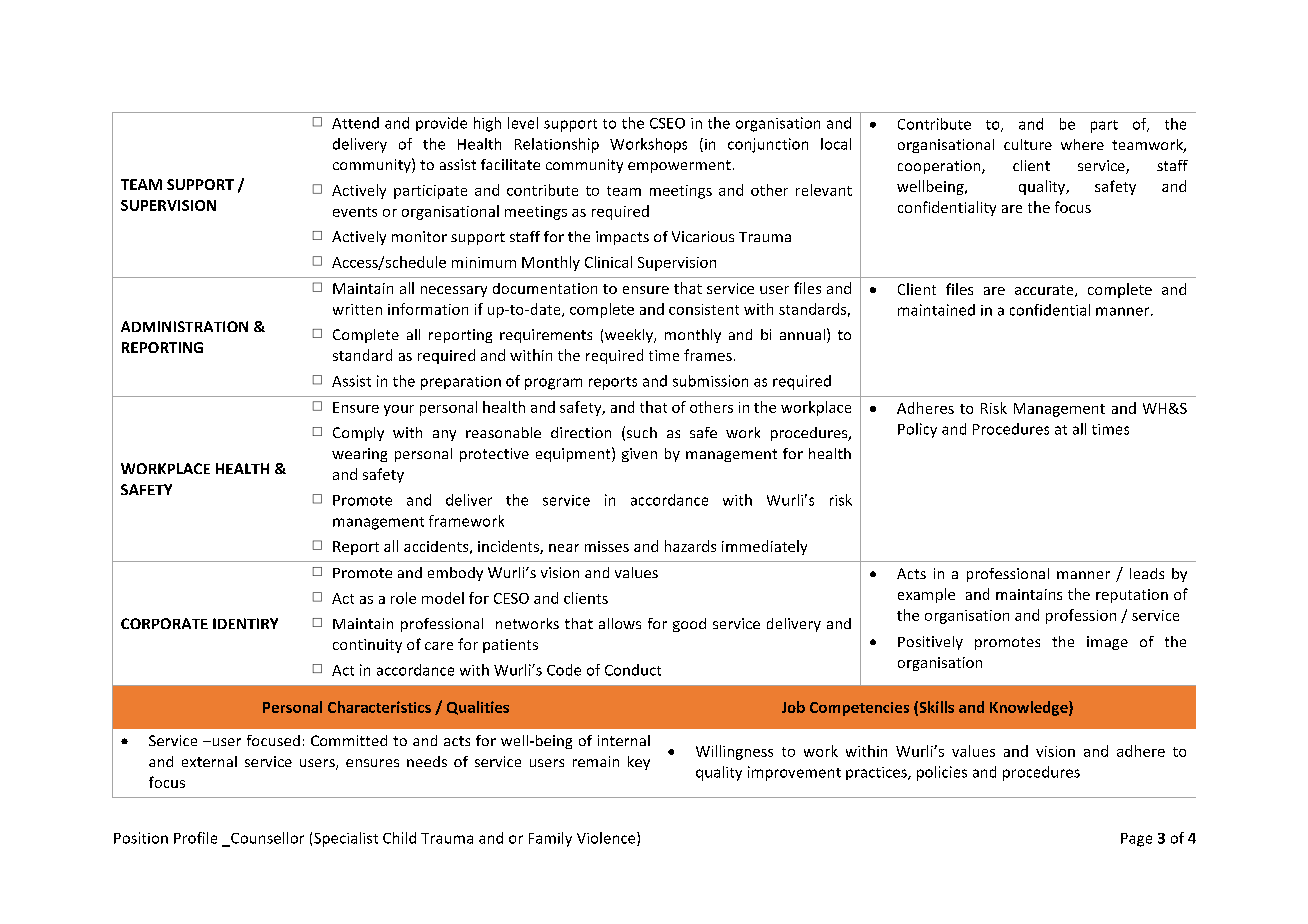  Describe the element at coordinates (1028, 144) in the screenshot. I see `culture` at that location.
